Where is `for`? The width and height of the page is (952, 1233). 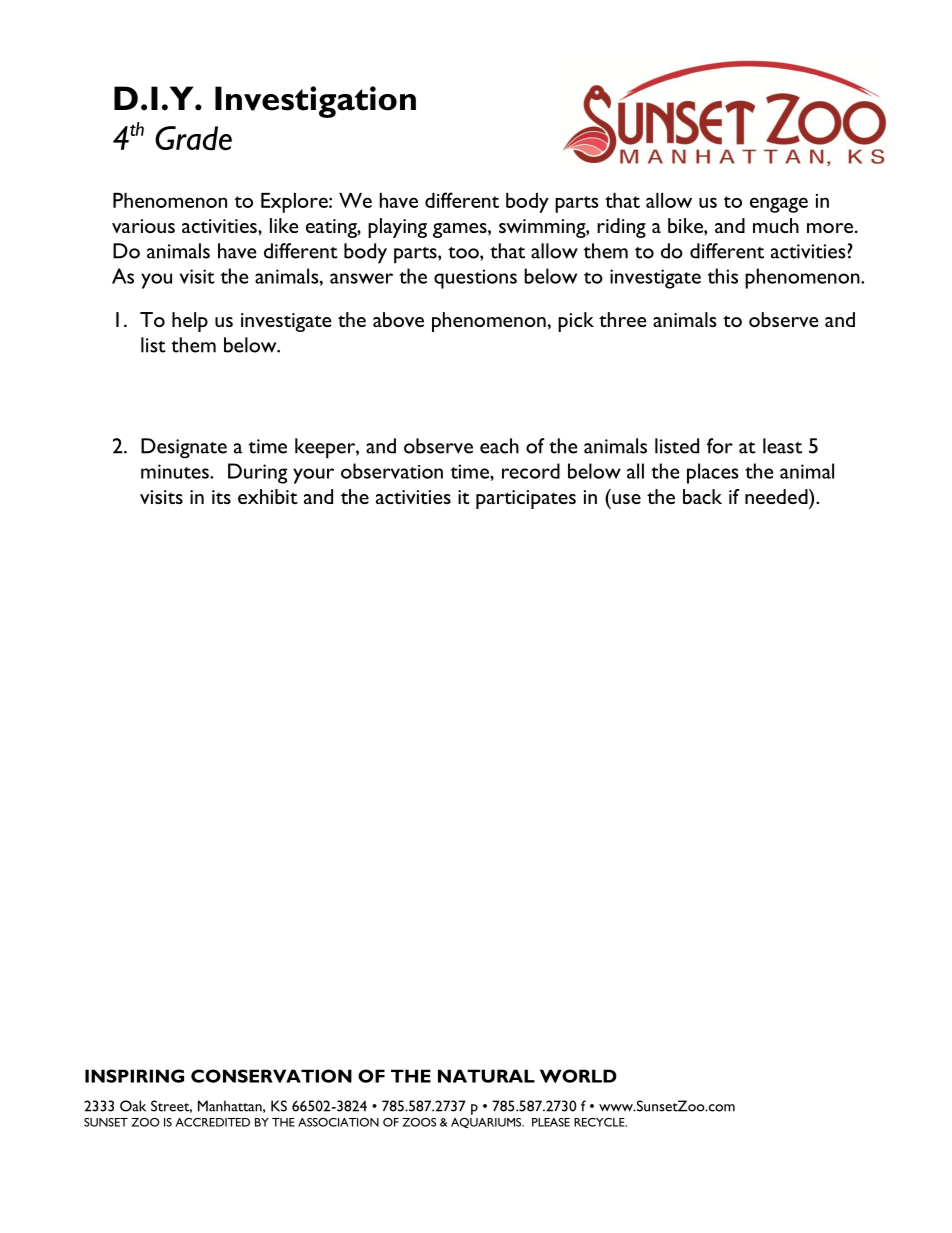 for is located at coordinates (720, 446).
